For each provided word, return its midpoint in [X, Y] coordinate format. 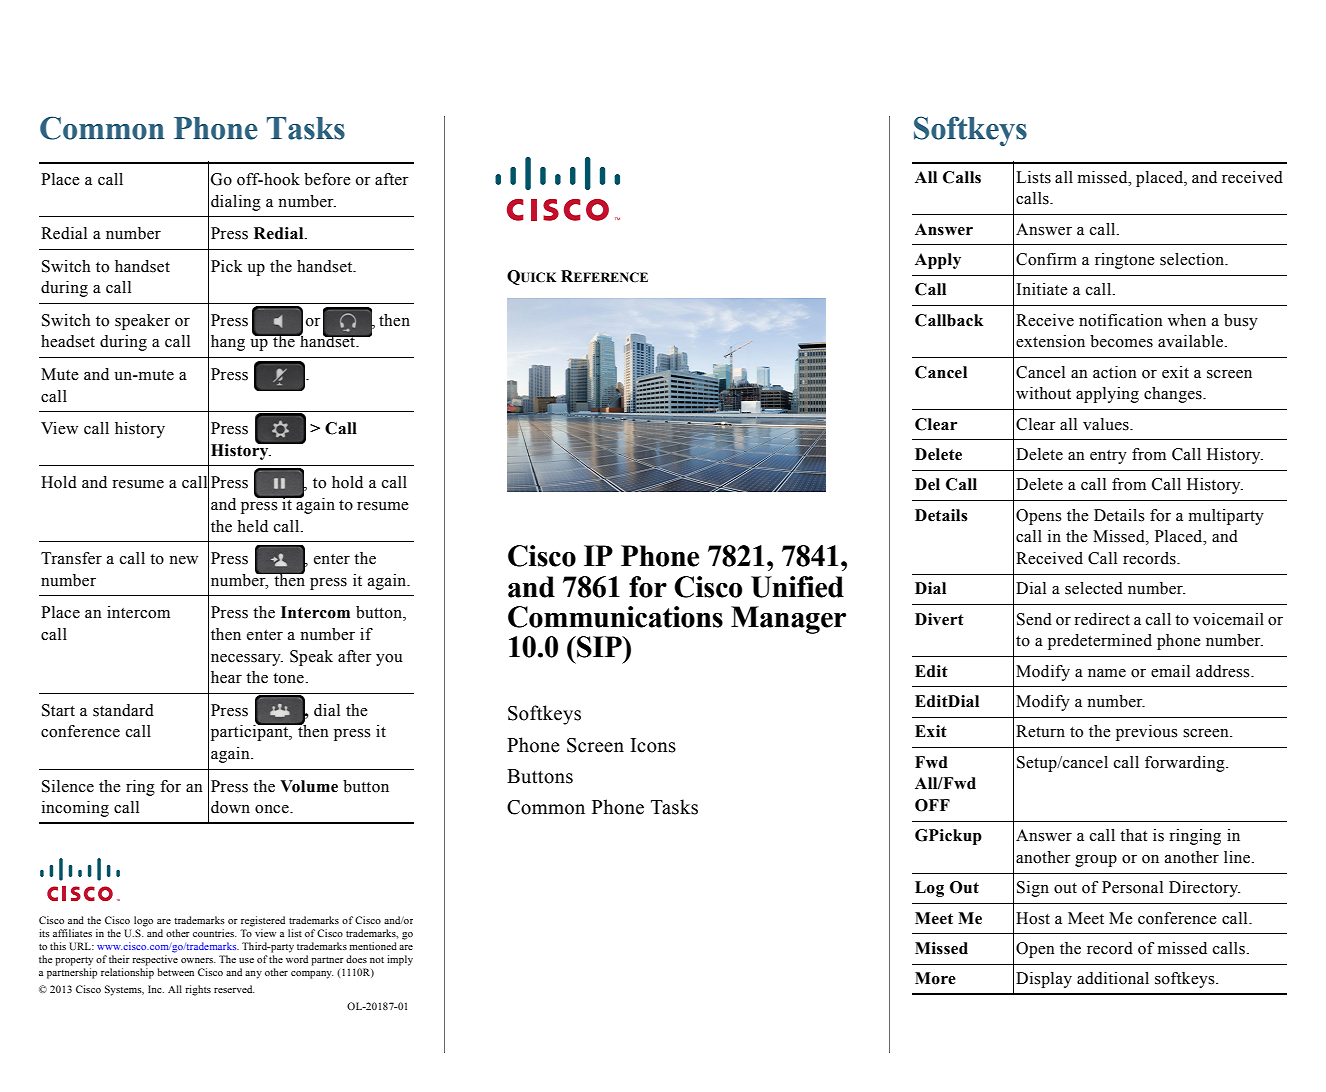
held [252, 526]
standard [123, 710]
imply [400, 960]
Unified [797, 587]
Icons [653, 745]
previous [1147, 733]
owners [198, 960]
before [327, 179]
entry [1108, 457]
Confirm [1046, 259]
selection [1193, 259]
